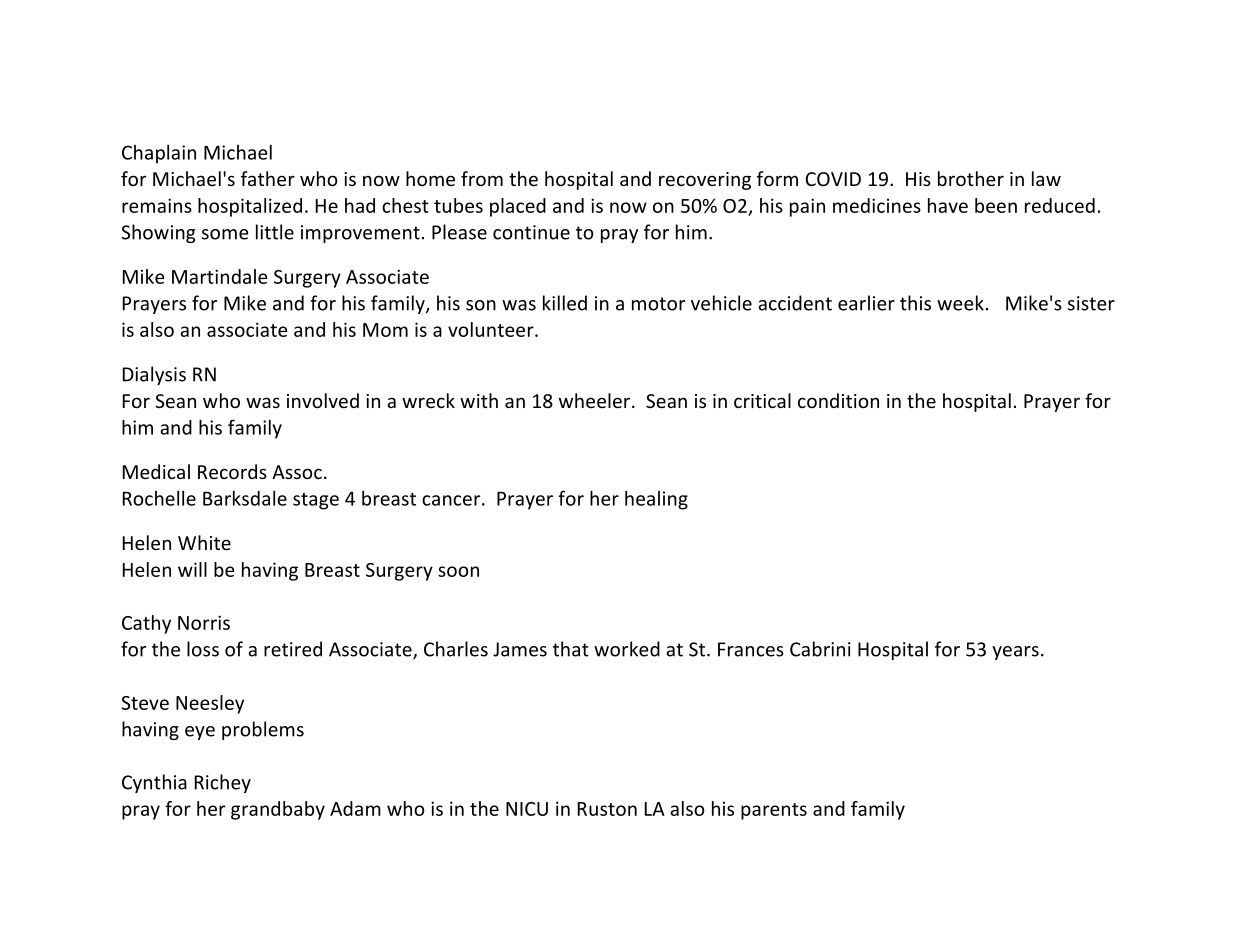  Describe the element at coordinates (596, 400) in the screenshot. I see `wheeler` at that location.
